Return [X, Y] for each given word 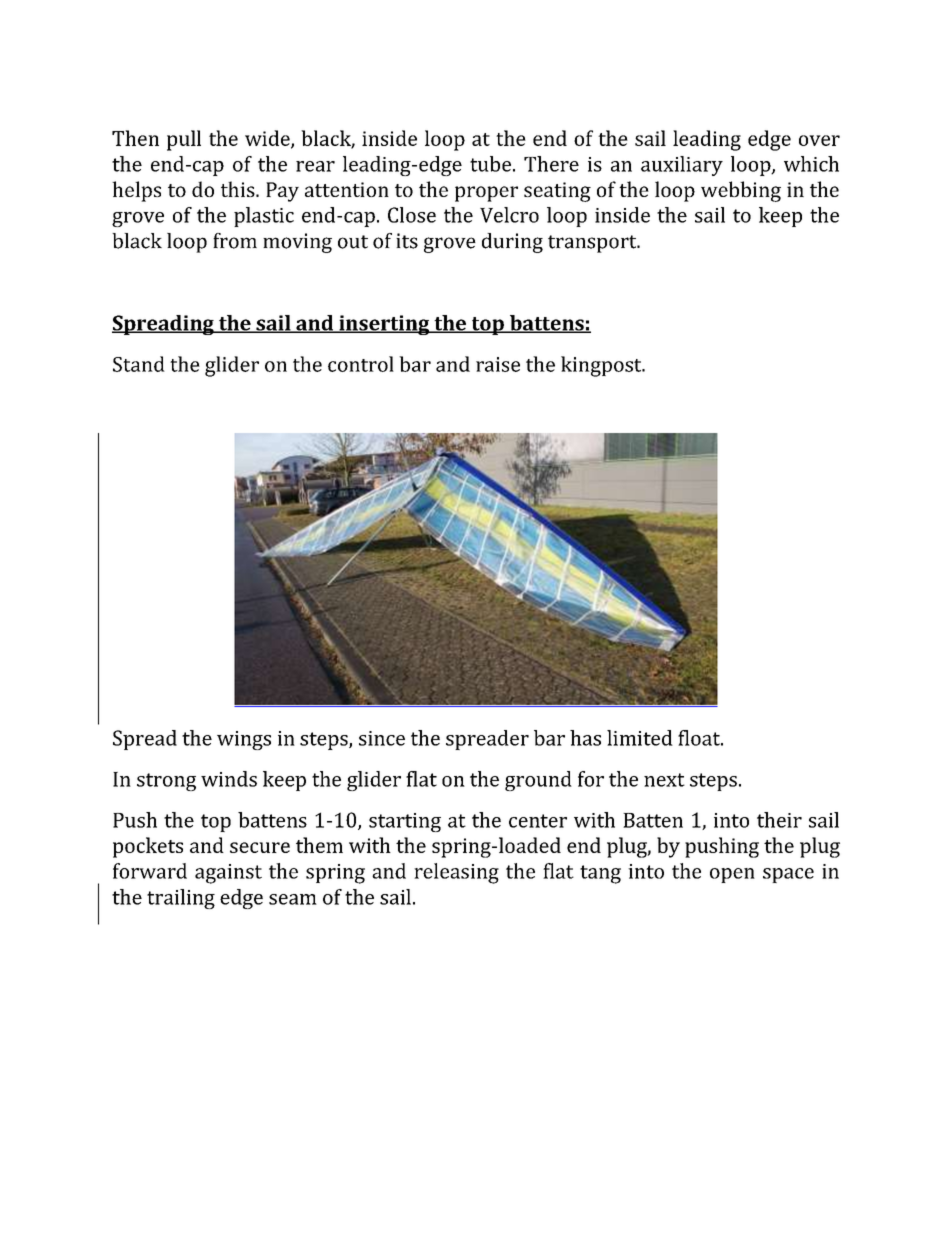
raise [498, 364]
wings [244, 740]
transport [593, 244]
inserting [384, 325]
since [382, 738]
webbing [741, 191]
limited [640, 738]
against [228, 874]
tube [490, 164]
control [361, 364]
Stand [139, 364]
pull [184, 140]
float [700, 738]
